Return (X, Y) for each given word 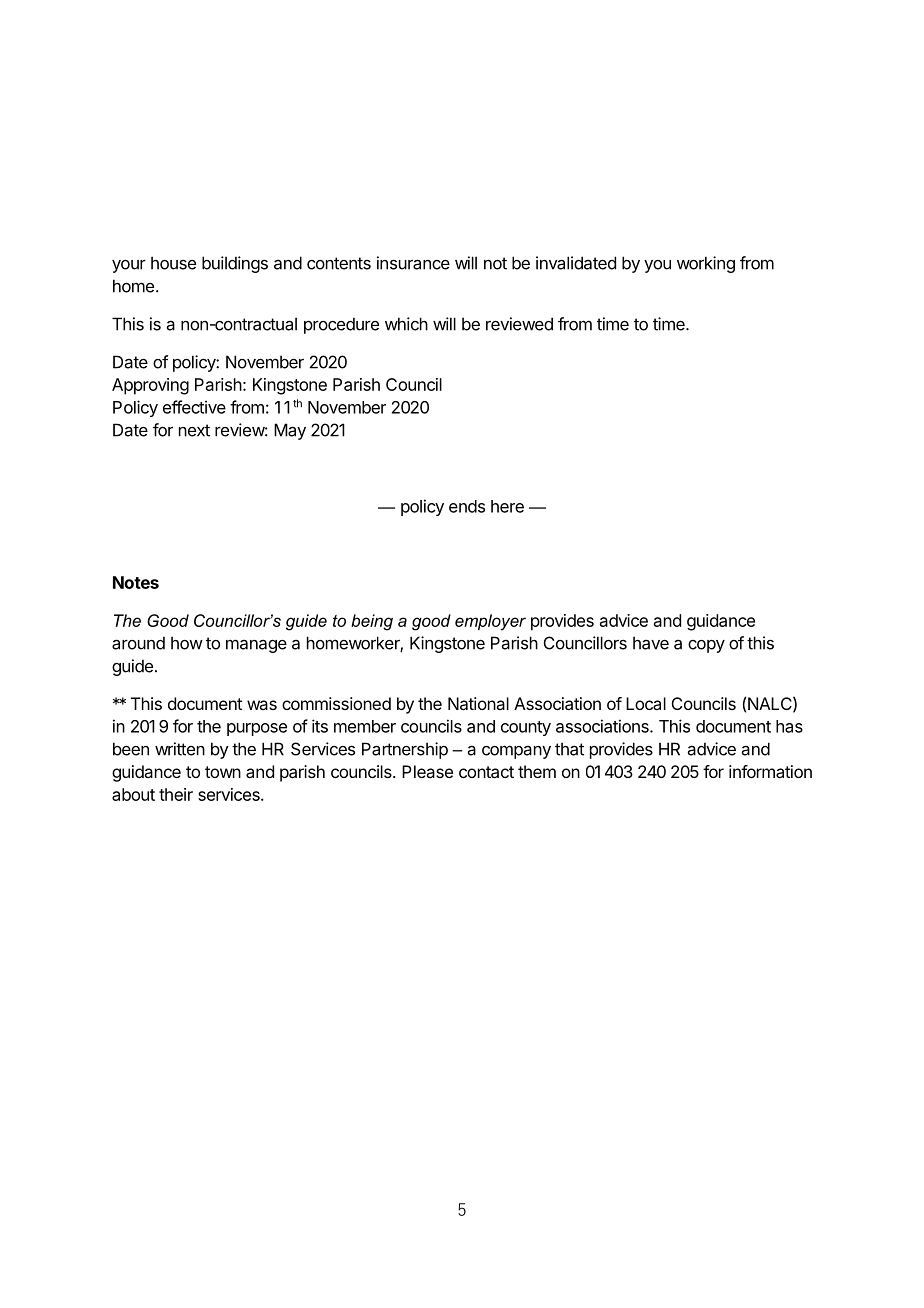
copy (706, 646)
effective (194, 407)
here (507, 506)
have (651, 643)
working (706, 264)
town (223, 772)
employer (490, 622)
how (187, 643)
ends (467, 506)
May (290, 431)
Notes (136, 582)
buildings (235, 264)
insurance (413, 263)
